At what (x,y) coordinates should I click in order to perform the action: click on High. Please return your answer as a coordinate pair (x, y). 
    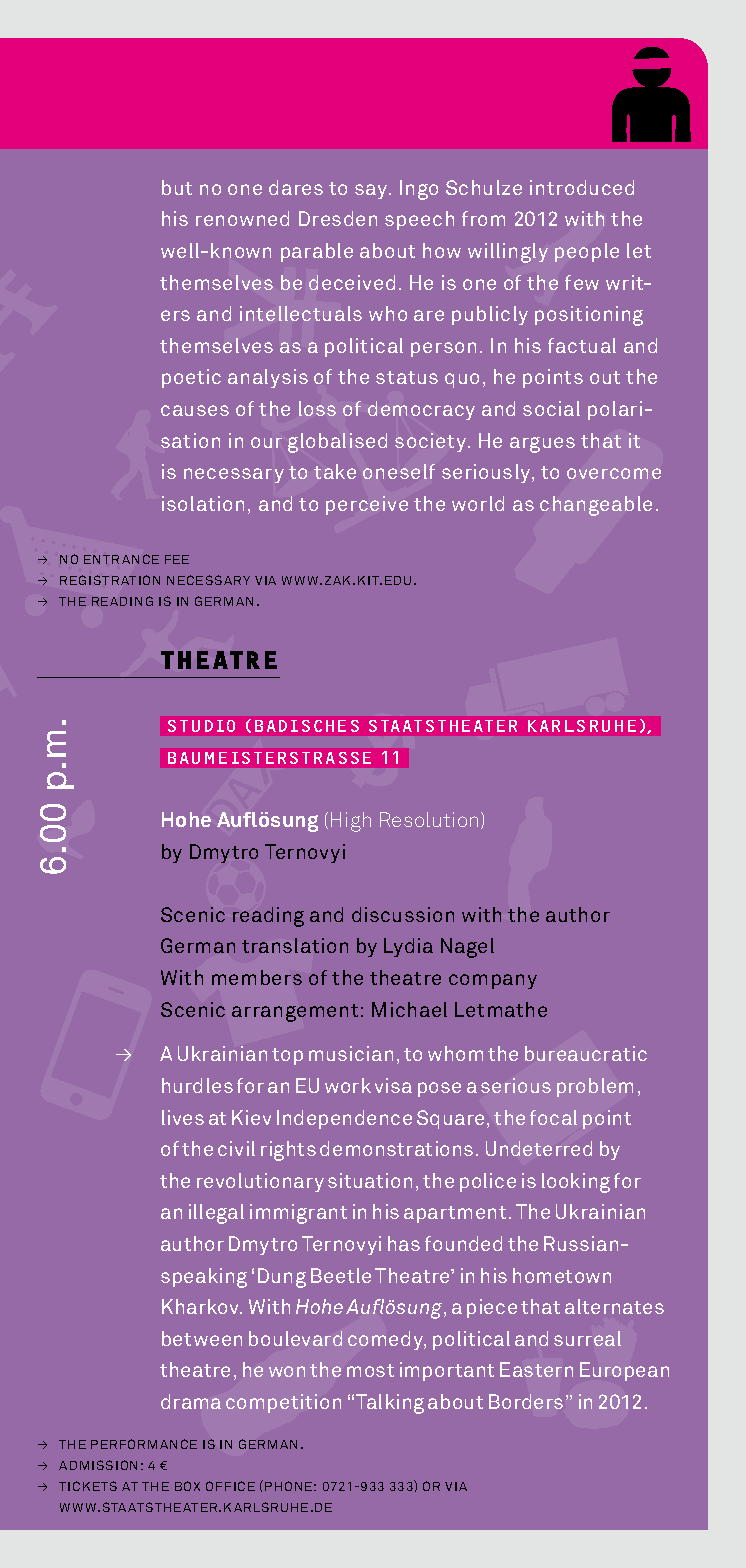
    Looking at the image, I should click on (351, 822).
